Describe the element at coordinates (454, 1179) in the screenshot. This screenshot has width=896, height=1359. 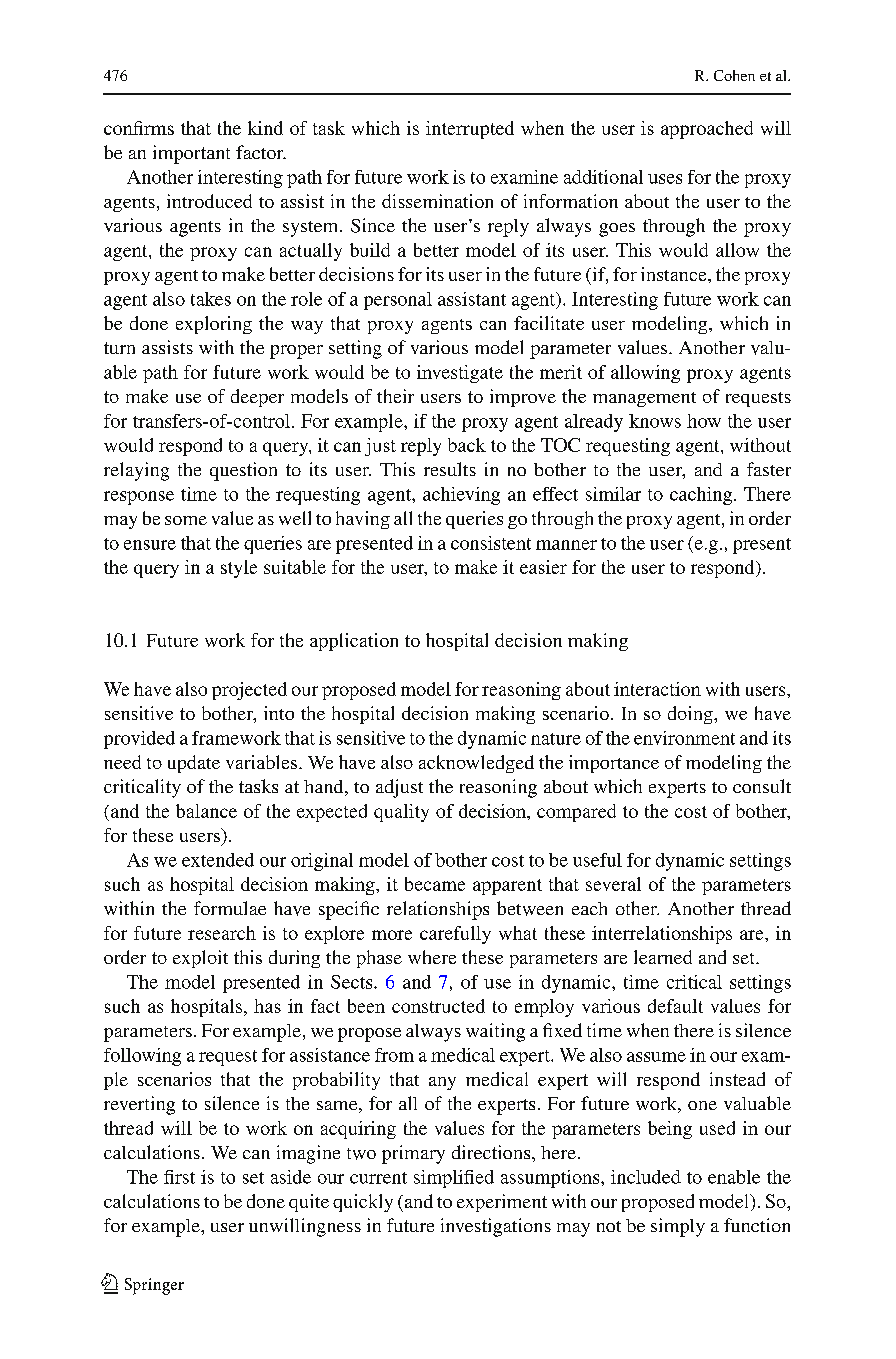
I see `simplified` at that location.
